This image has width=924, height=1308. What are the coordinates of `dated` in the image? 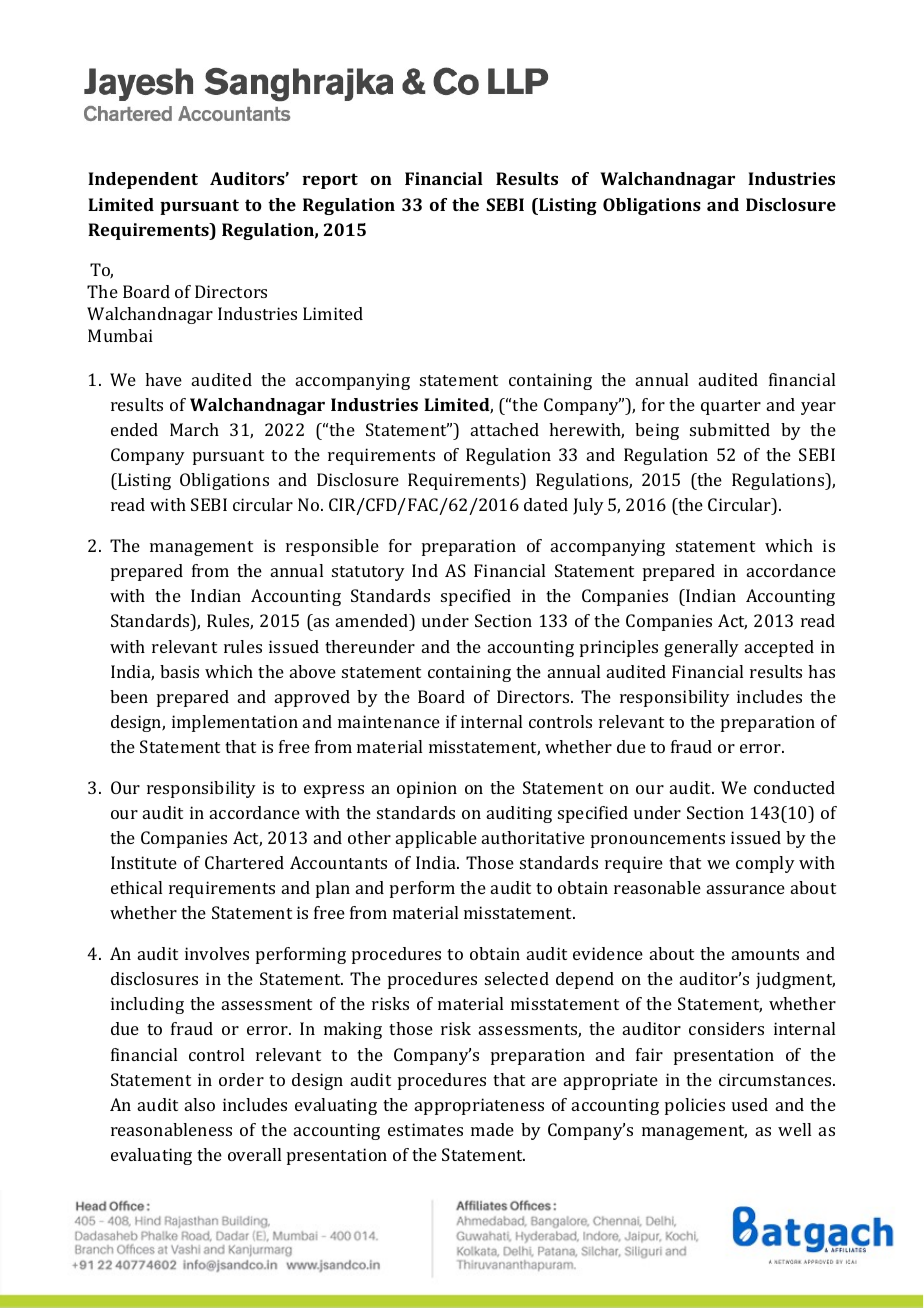 It's located at (546, 504).
